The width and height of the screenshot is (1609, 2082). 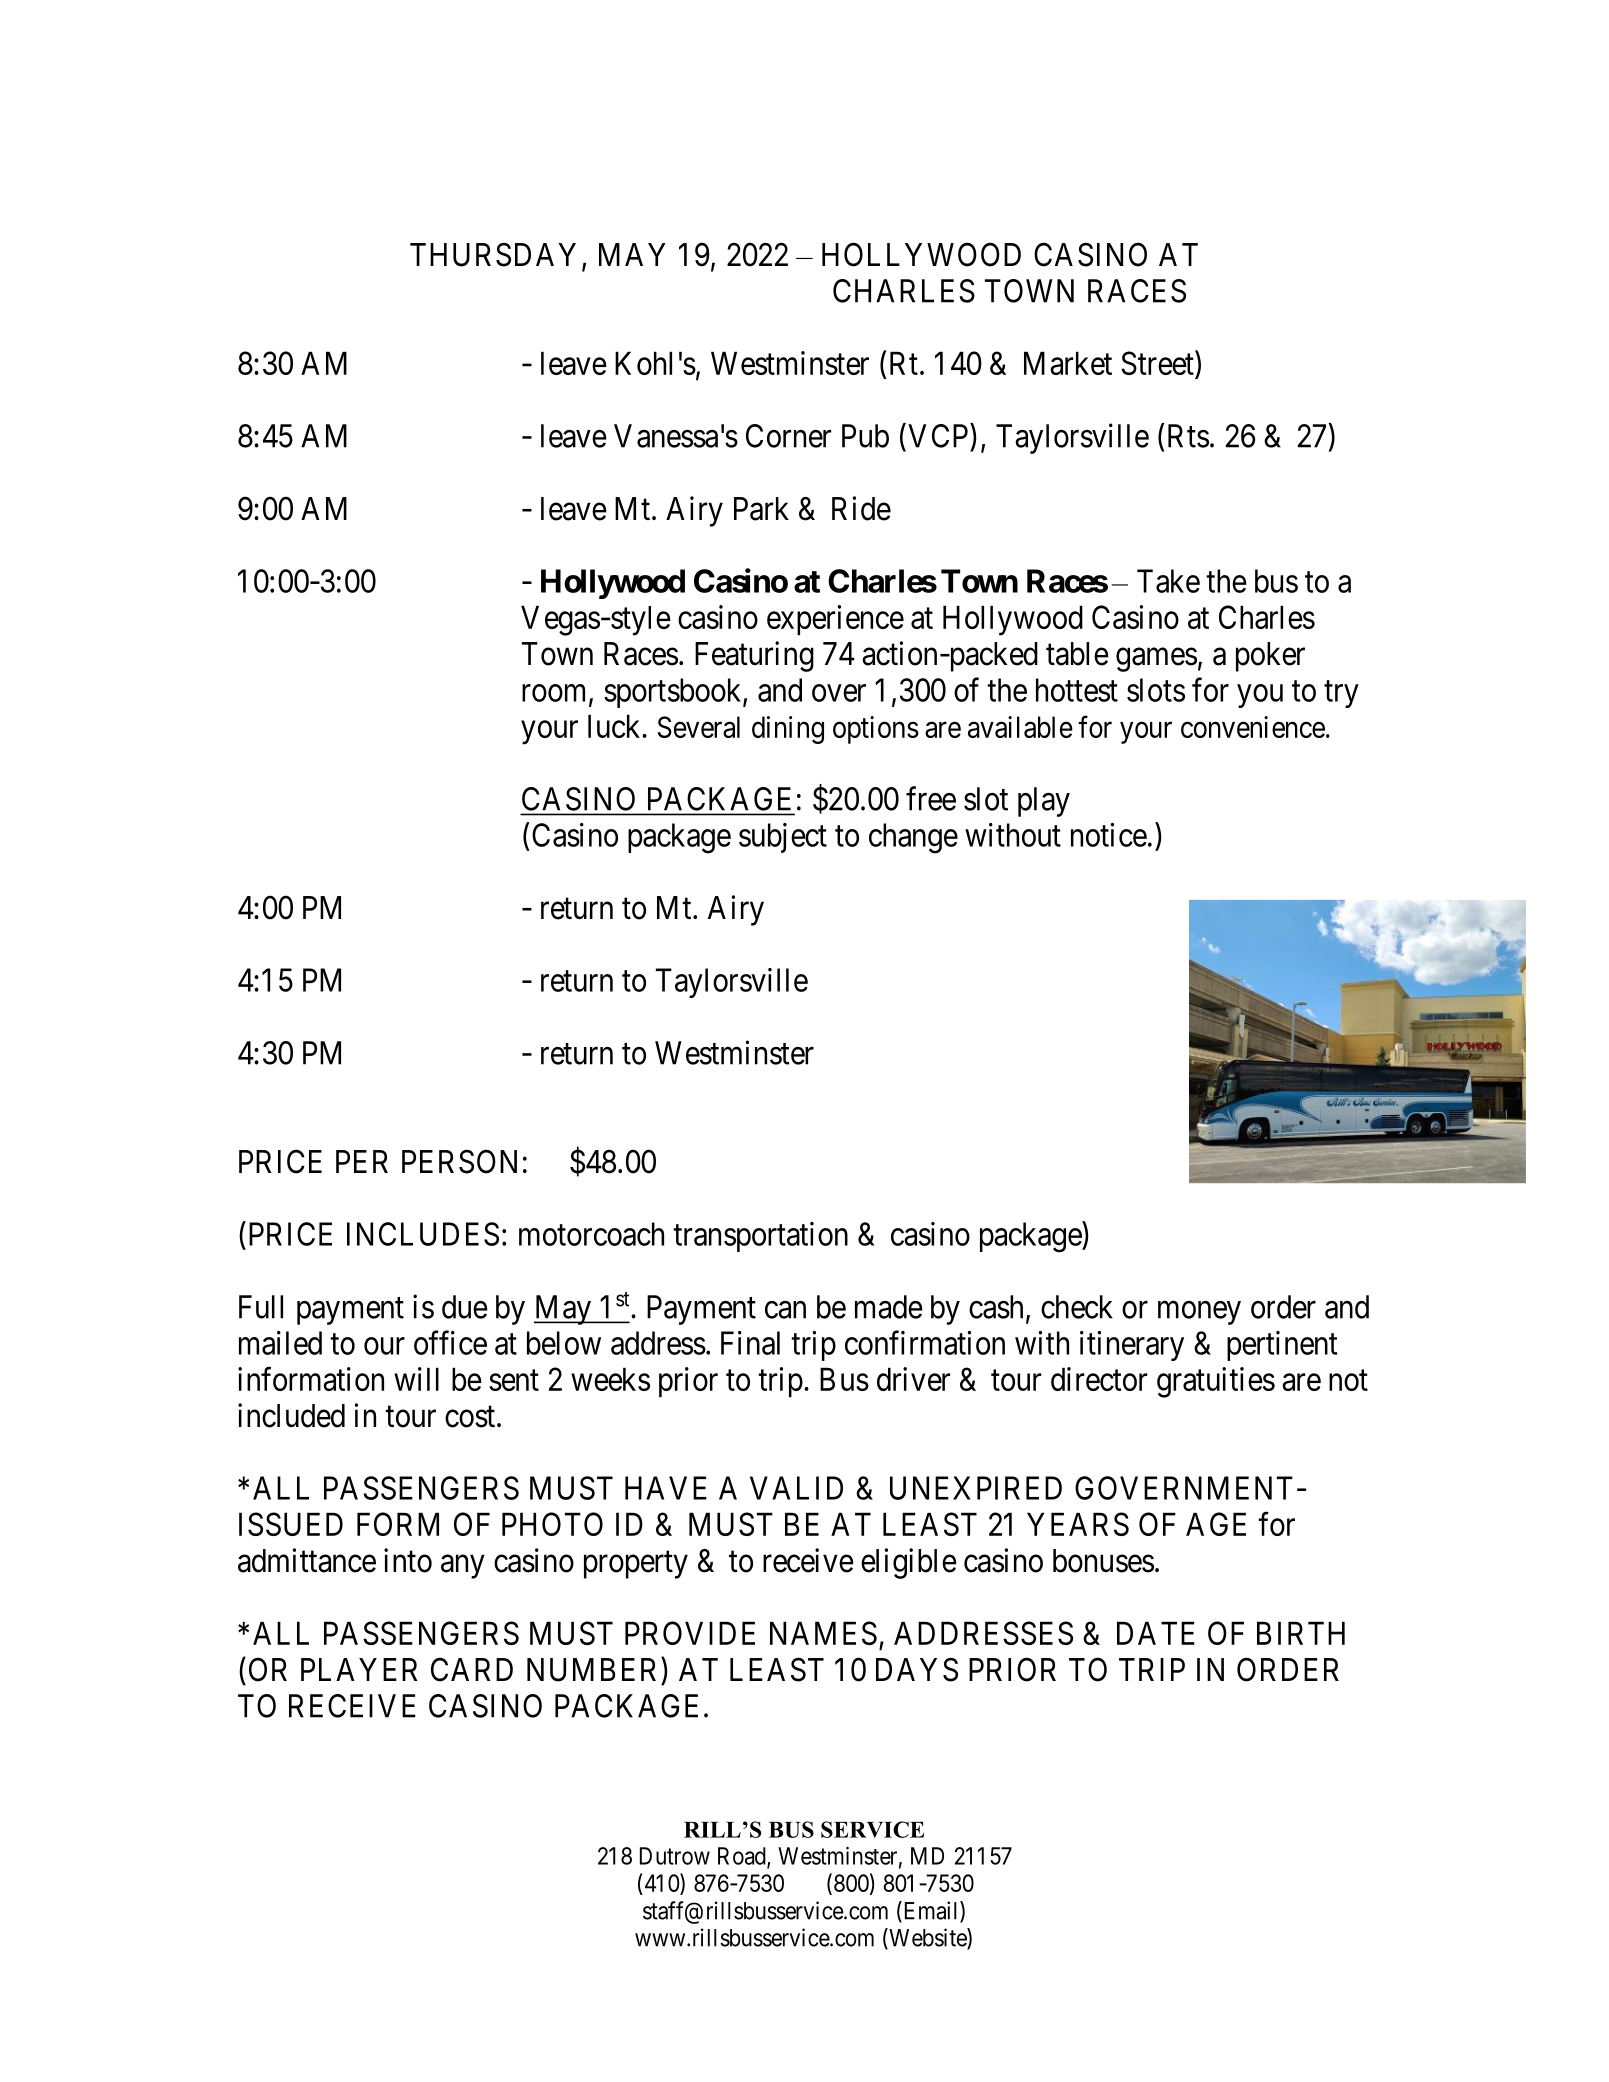 What do you see at coordinates (796, 1488) in the screenshot?
I see `VALID` at bounding box center [796, 1488].
